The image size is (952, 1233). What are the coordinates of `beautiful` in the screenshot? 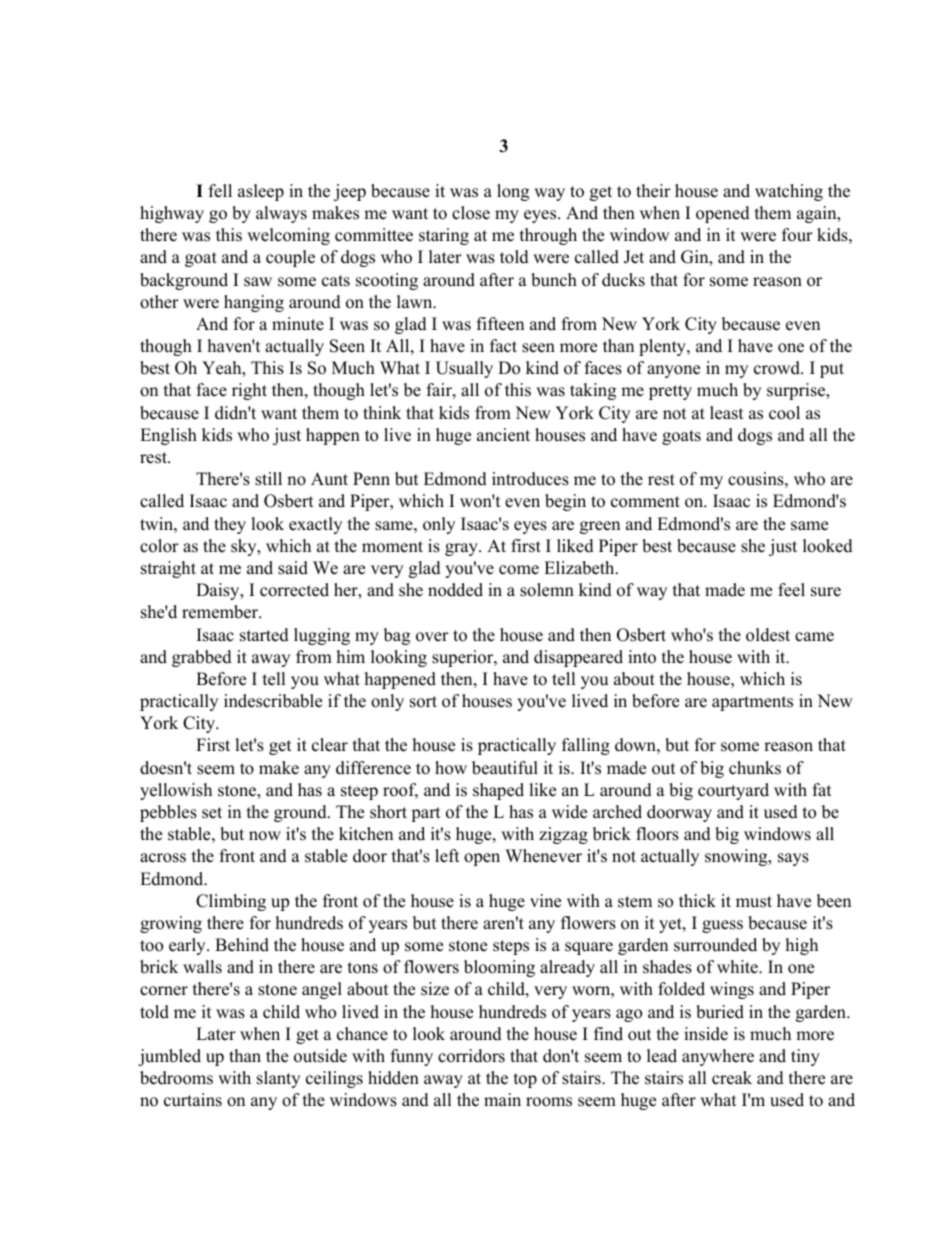 It's located at (505, 768).
